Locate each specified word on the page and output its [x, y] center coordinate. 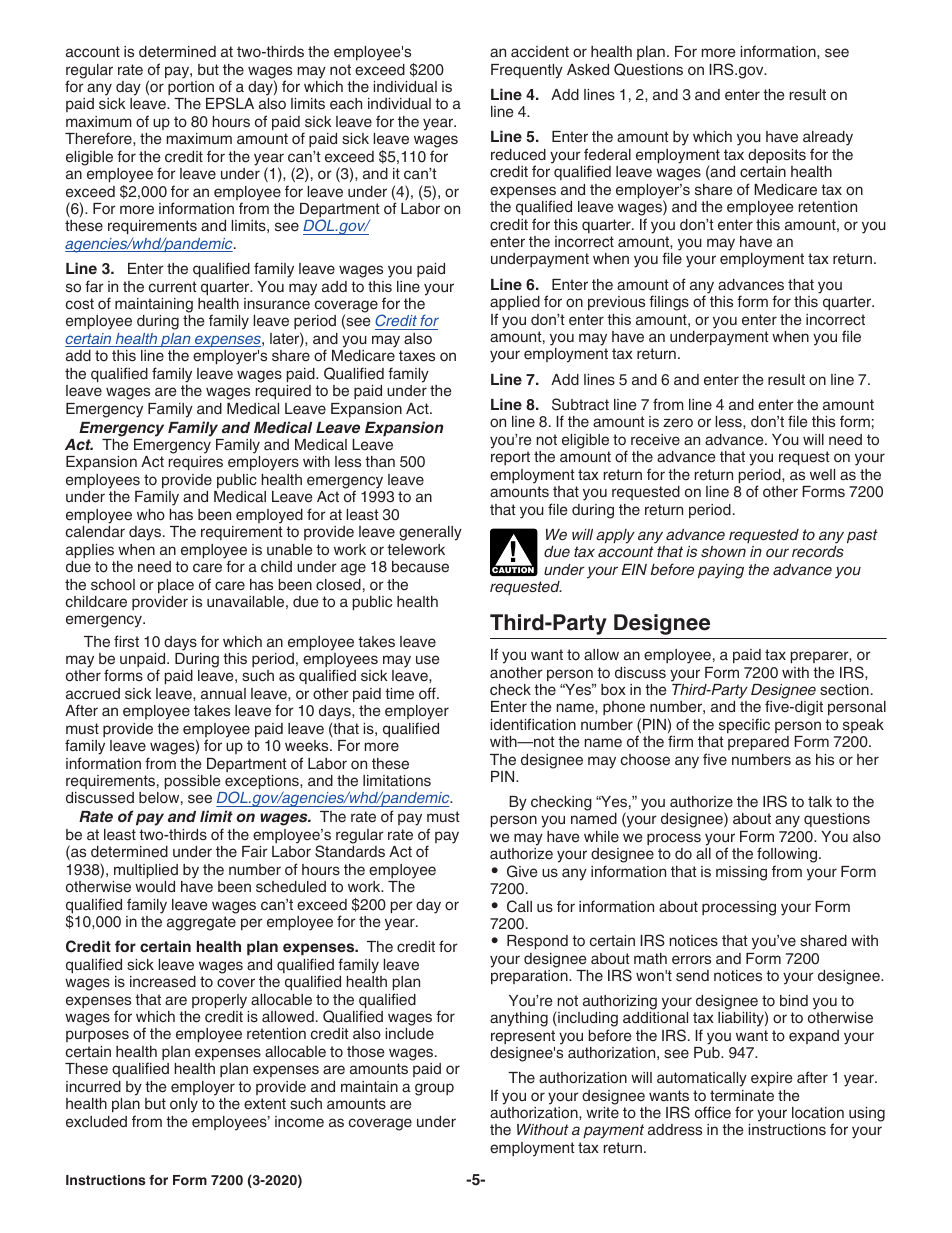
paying [721, 571]
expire [772, 1079]
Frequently [527, 71]
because [420, 567]
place [176, 586]
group [434, 1089]
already [828, 140]
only [184, 1105]
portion [191, 88]
